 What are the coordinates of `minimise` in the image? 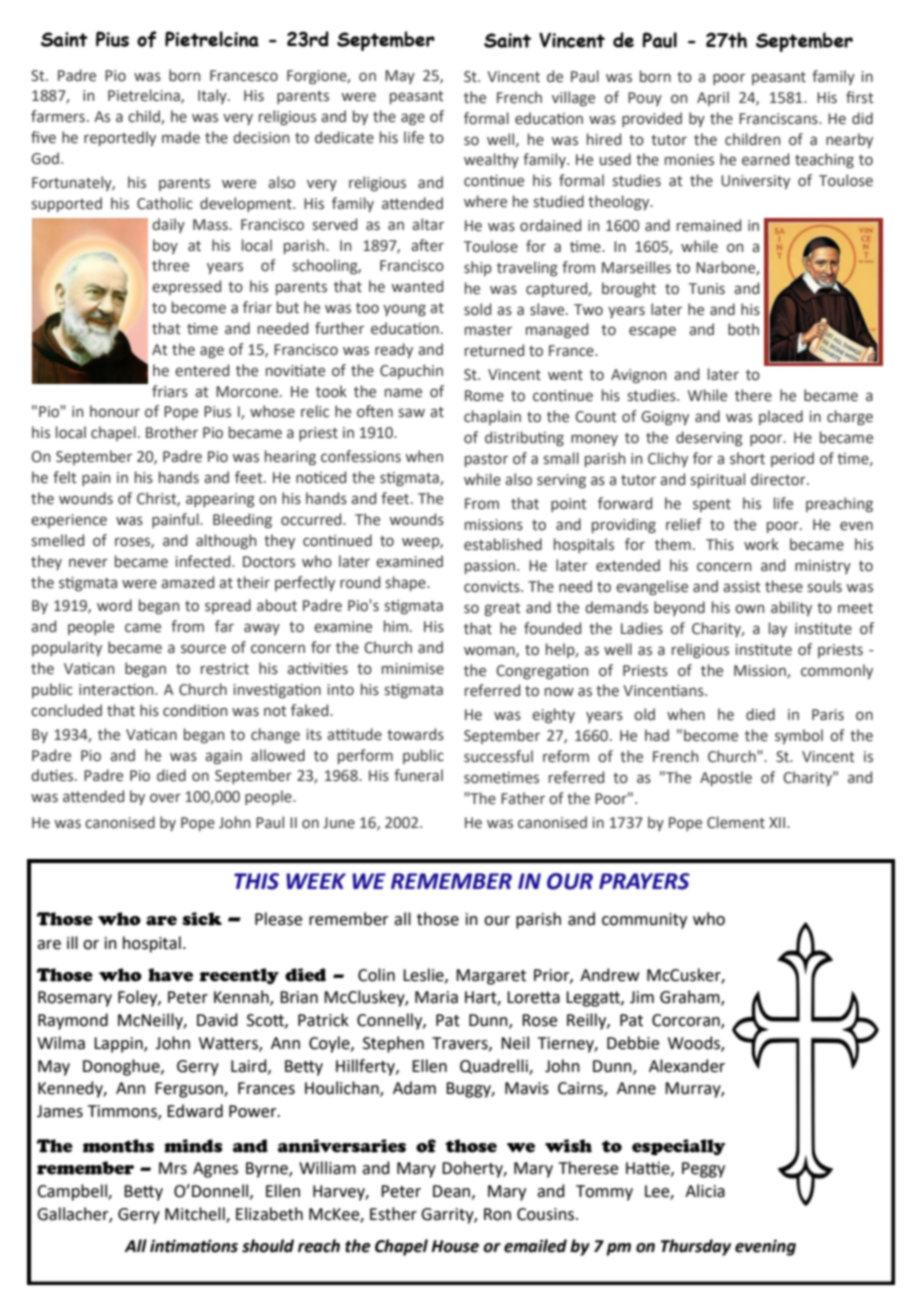 It's located at (413, 669).
